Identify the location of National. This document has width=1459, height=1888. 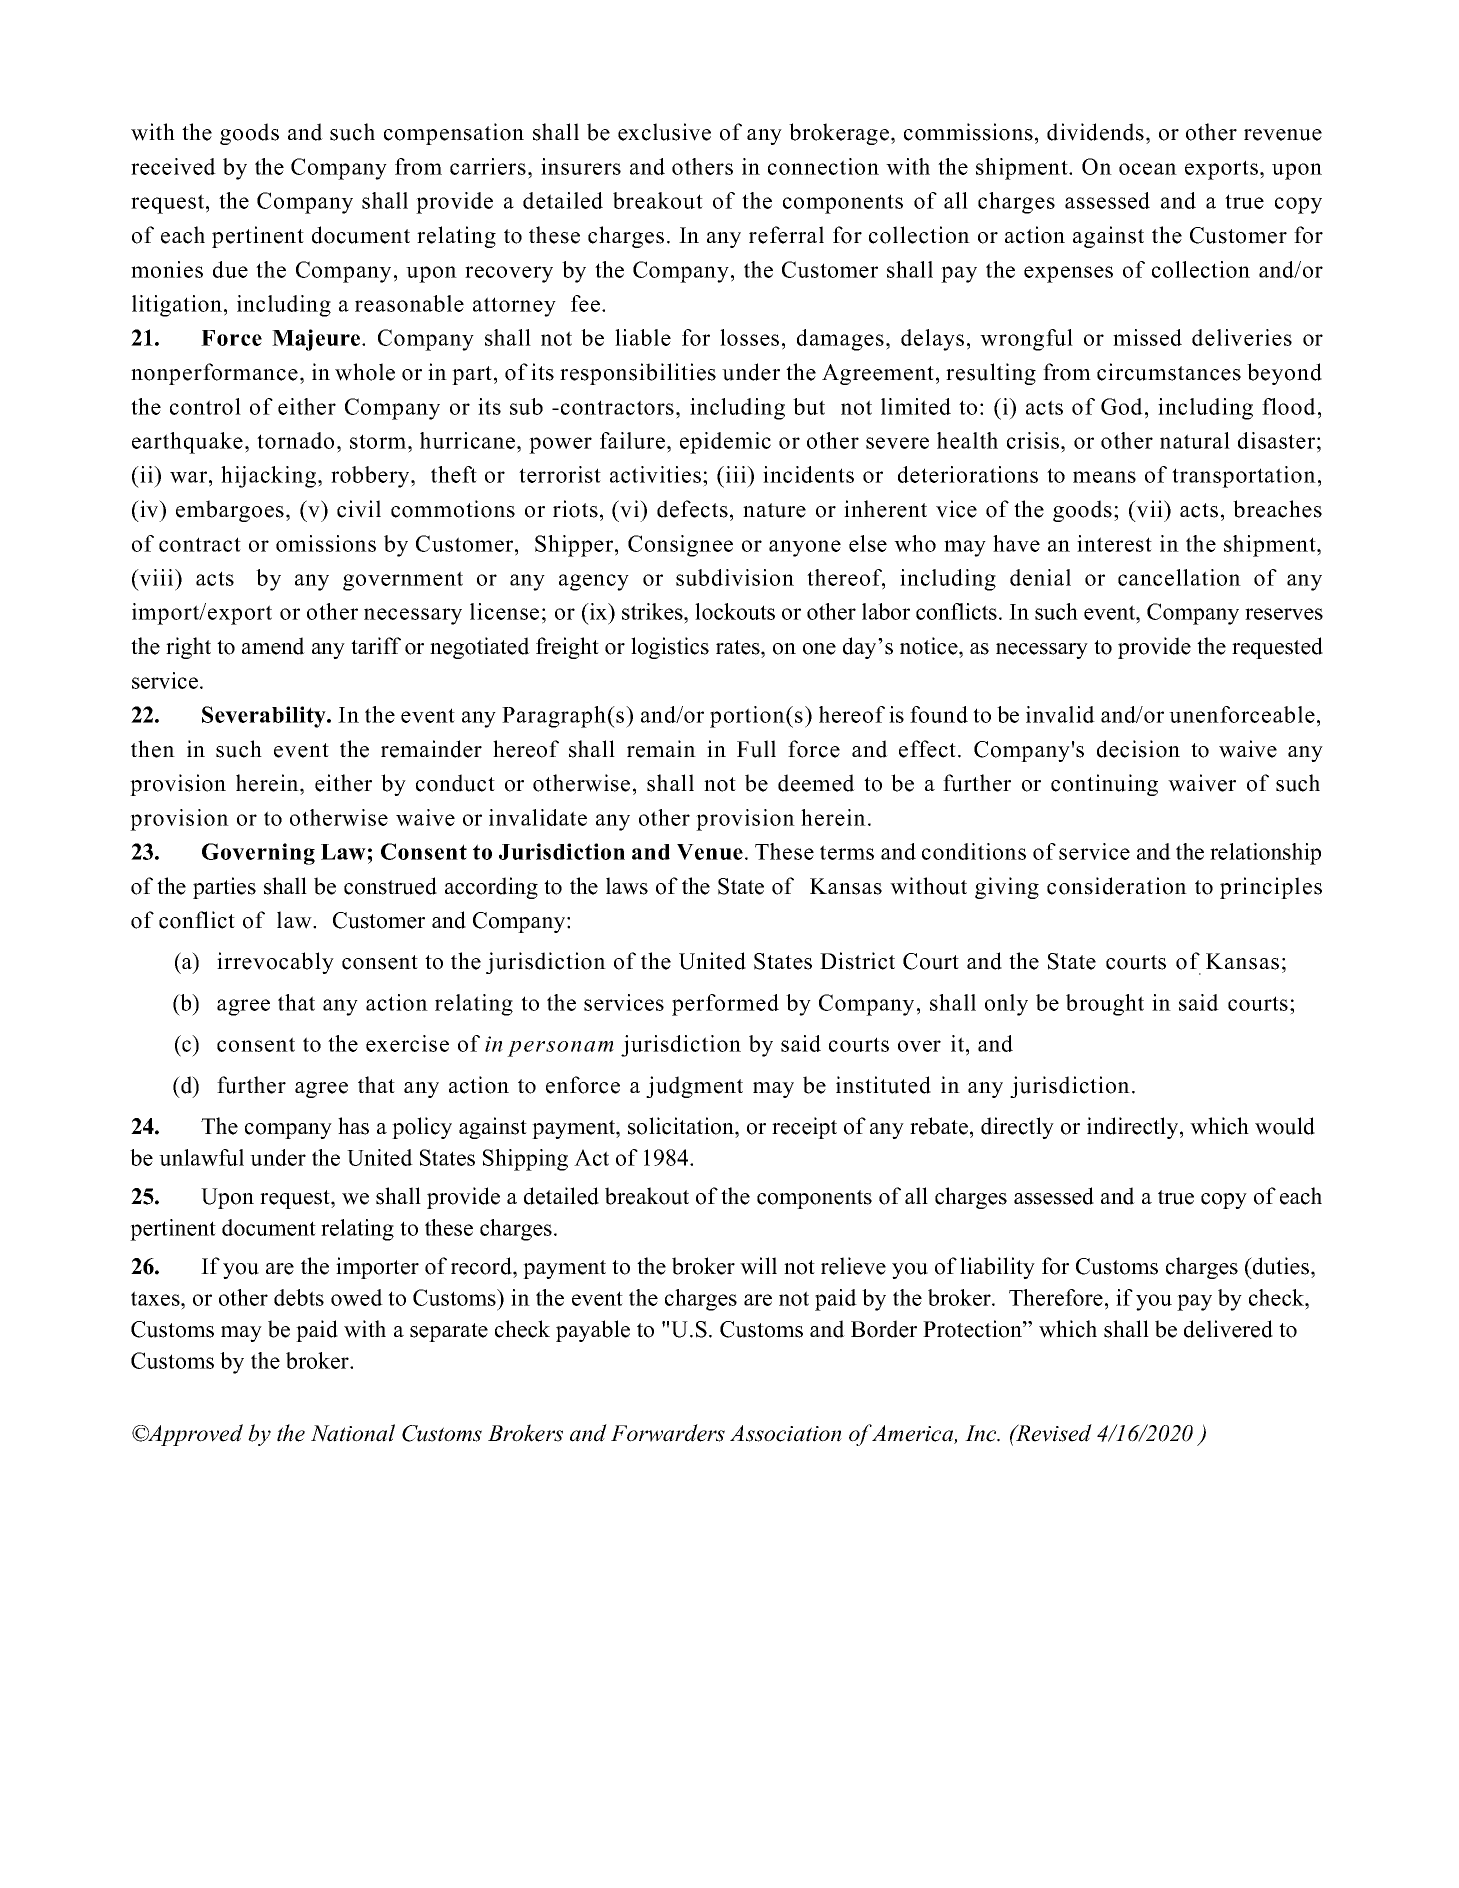
(353, 1433).
